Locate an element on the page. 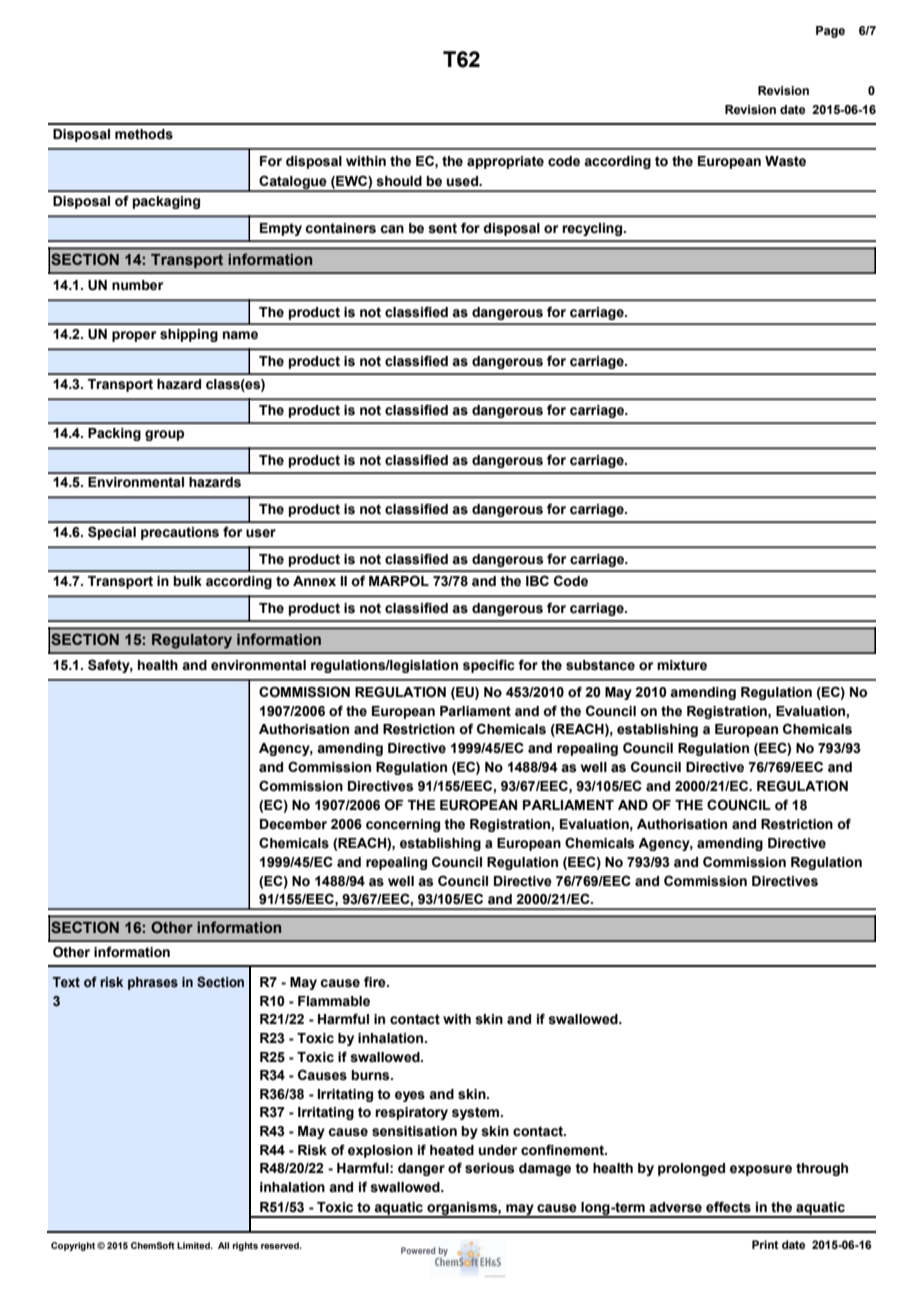 This page has height=1307, width=924. mixture is located at coordinates (682, 665).
